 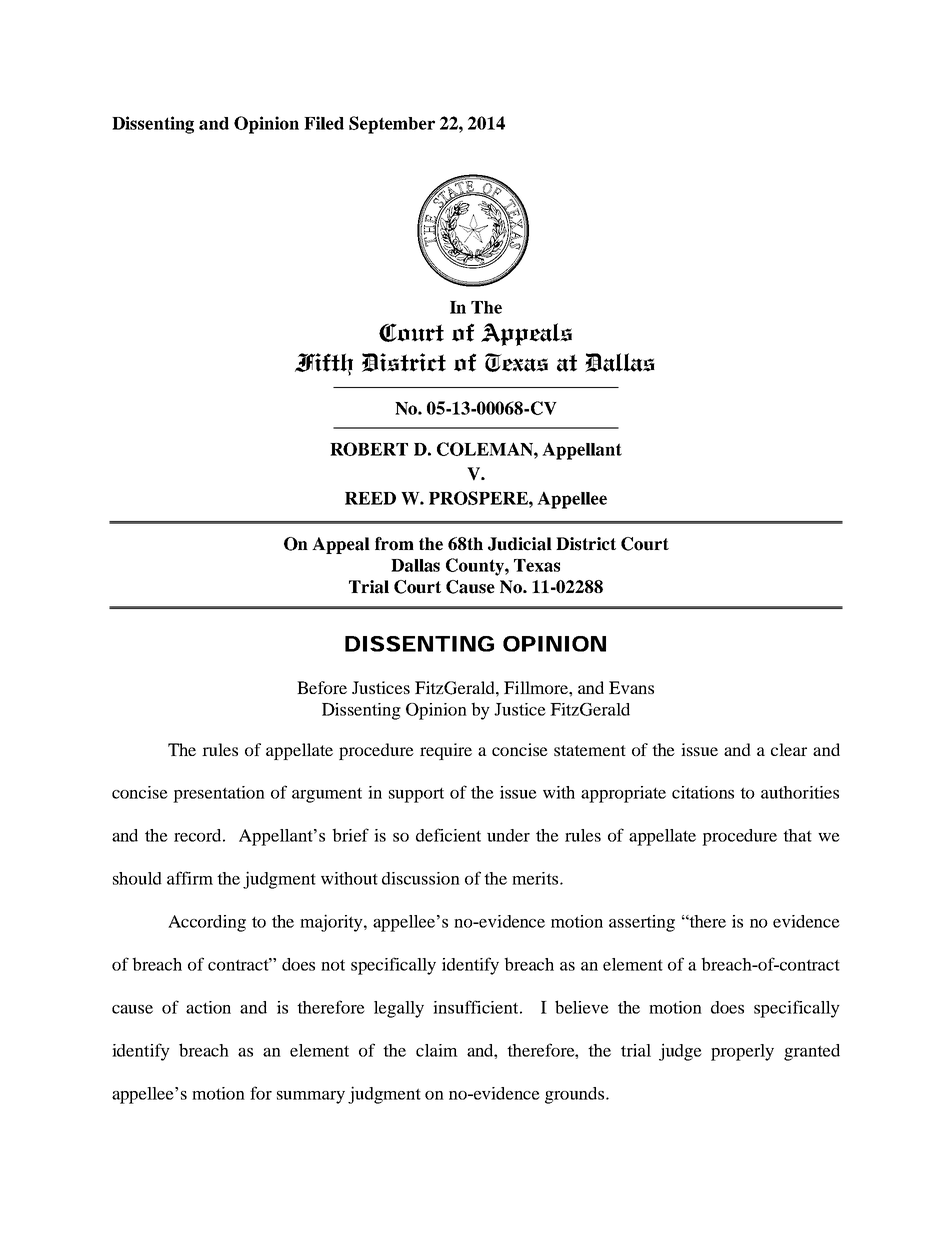 What do you see at coordinates (369, 449) in the screenshot?
I see `ROBERT` at bounding box center [369, 449].
